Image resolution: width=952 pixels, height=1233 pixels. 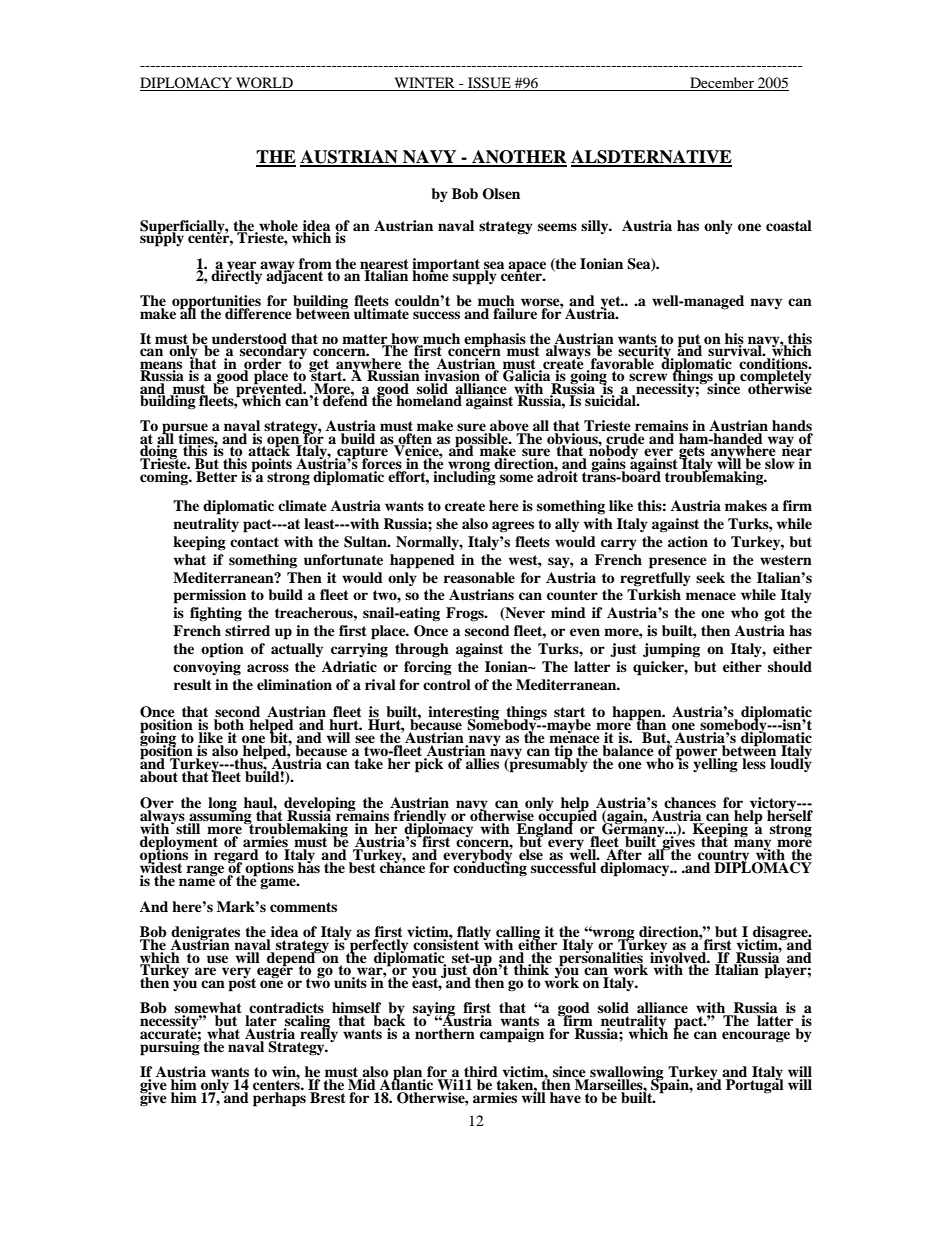 I want to click on ISSUE, so click(x=489, y=84).
